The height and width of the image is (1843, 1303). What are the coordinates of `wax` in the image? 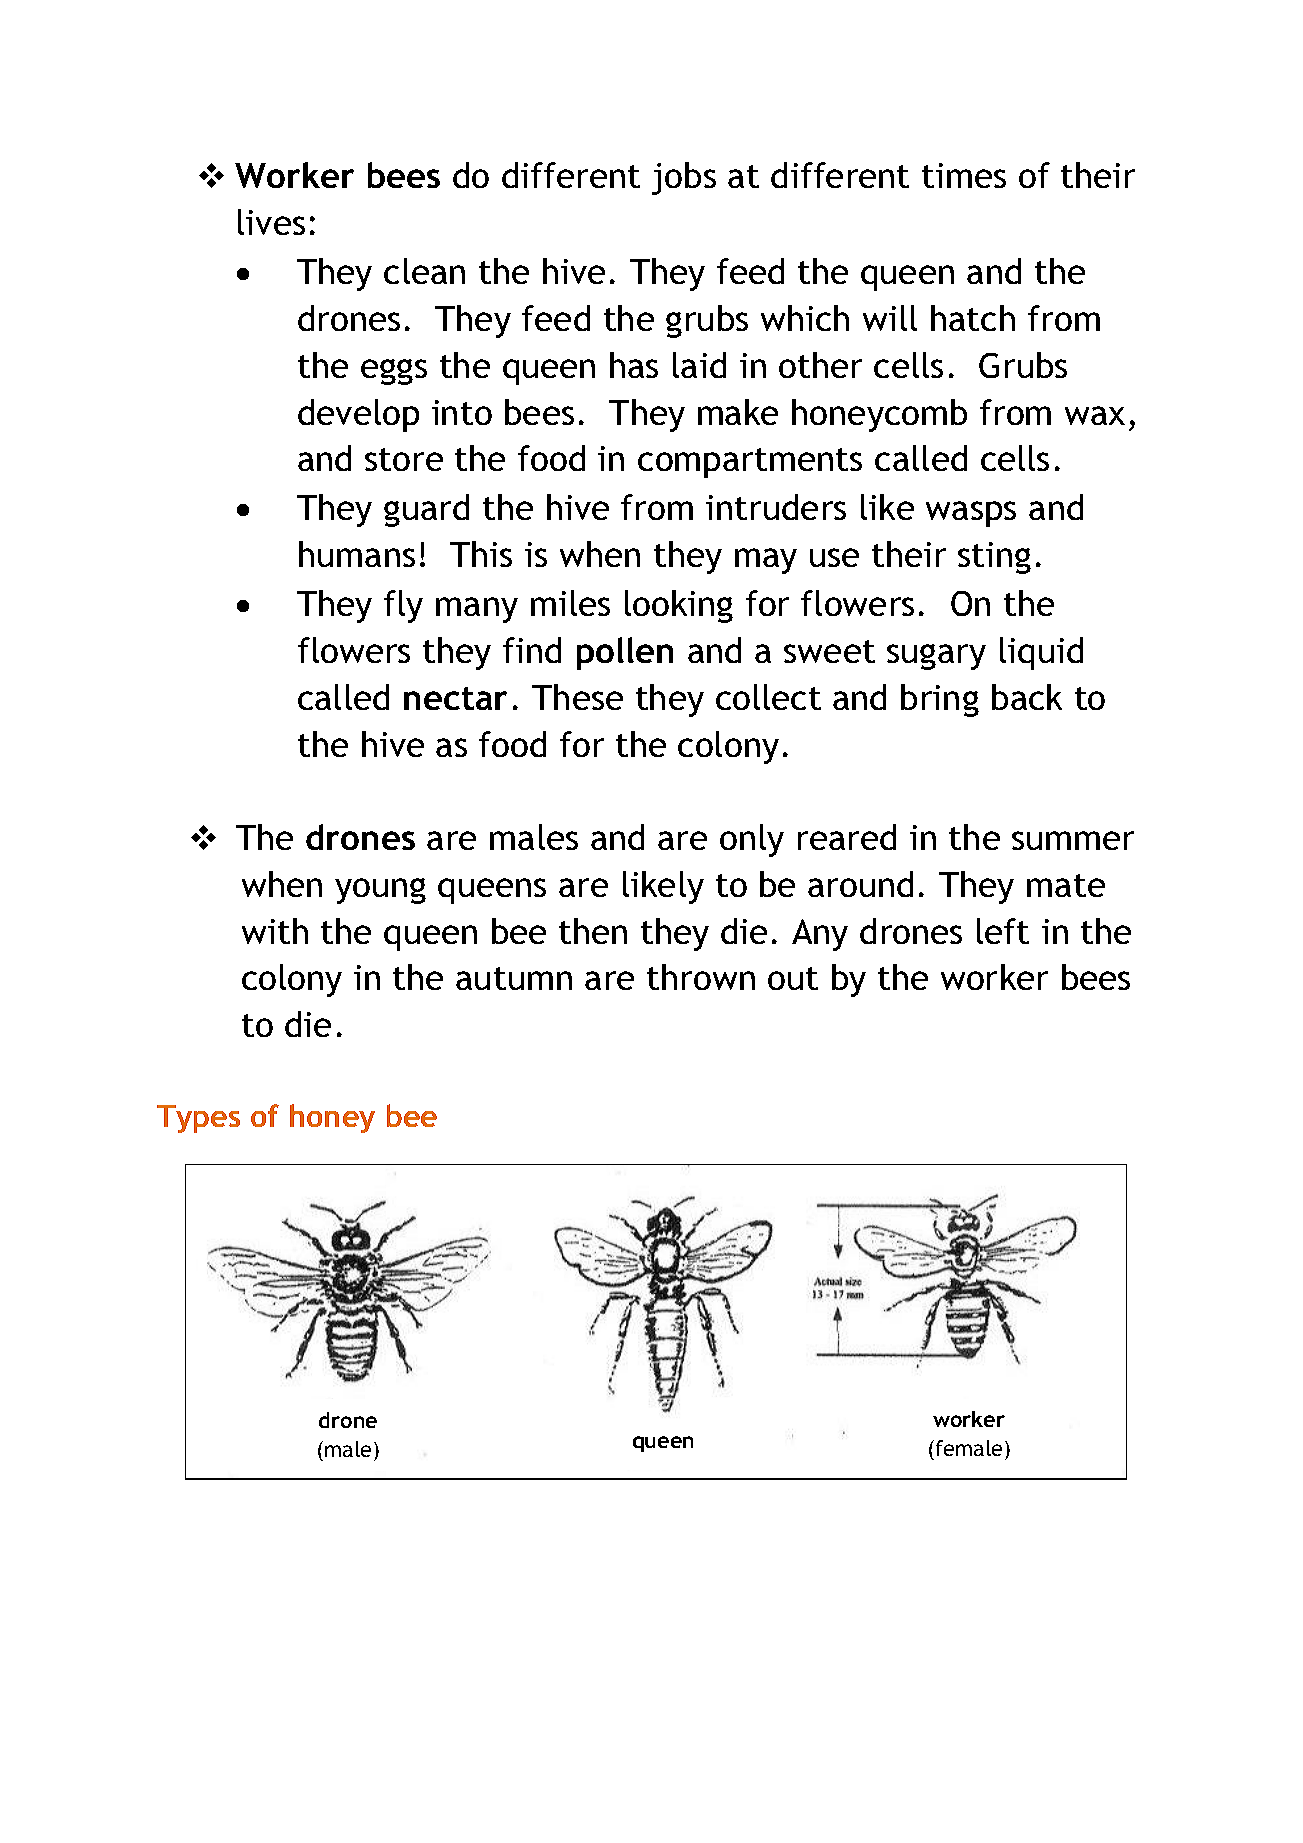 It's located at (1095, 415).
